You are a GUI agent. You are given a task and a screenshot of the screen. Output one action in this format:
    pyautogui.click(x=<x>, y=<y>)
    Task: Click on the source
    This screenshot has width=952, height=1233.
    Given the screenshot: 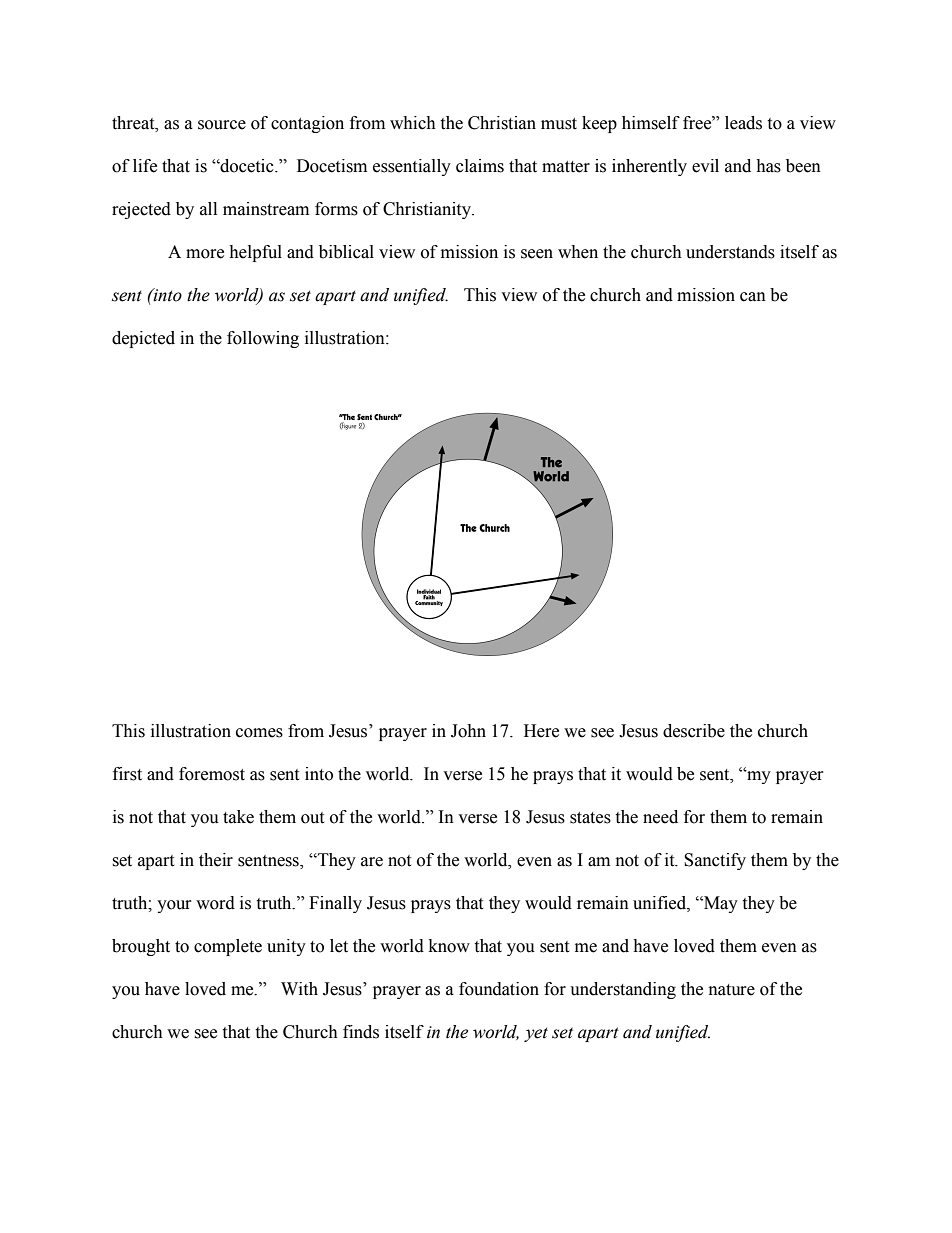 What is the action you would take?
    pyautogui.click(x=222, y=125)
